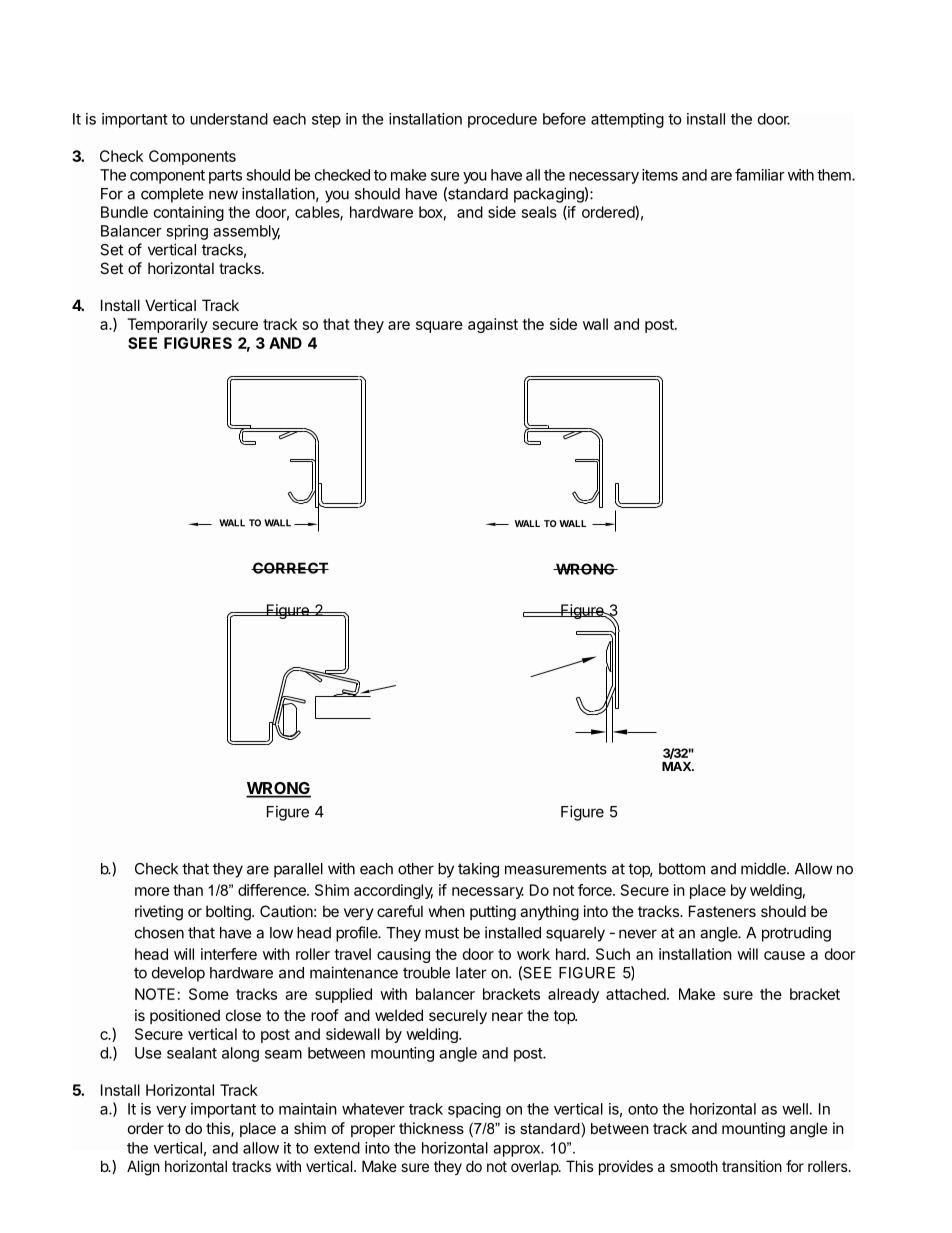 This screenshot has height=1233, width=952. What do you see at coordinates (474, 1110) in the screenshot?
I see `spacing` at bounding box center [474, 1110].
